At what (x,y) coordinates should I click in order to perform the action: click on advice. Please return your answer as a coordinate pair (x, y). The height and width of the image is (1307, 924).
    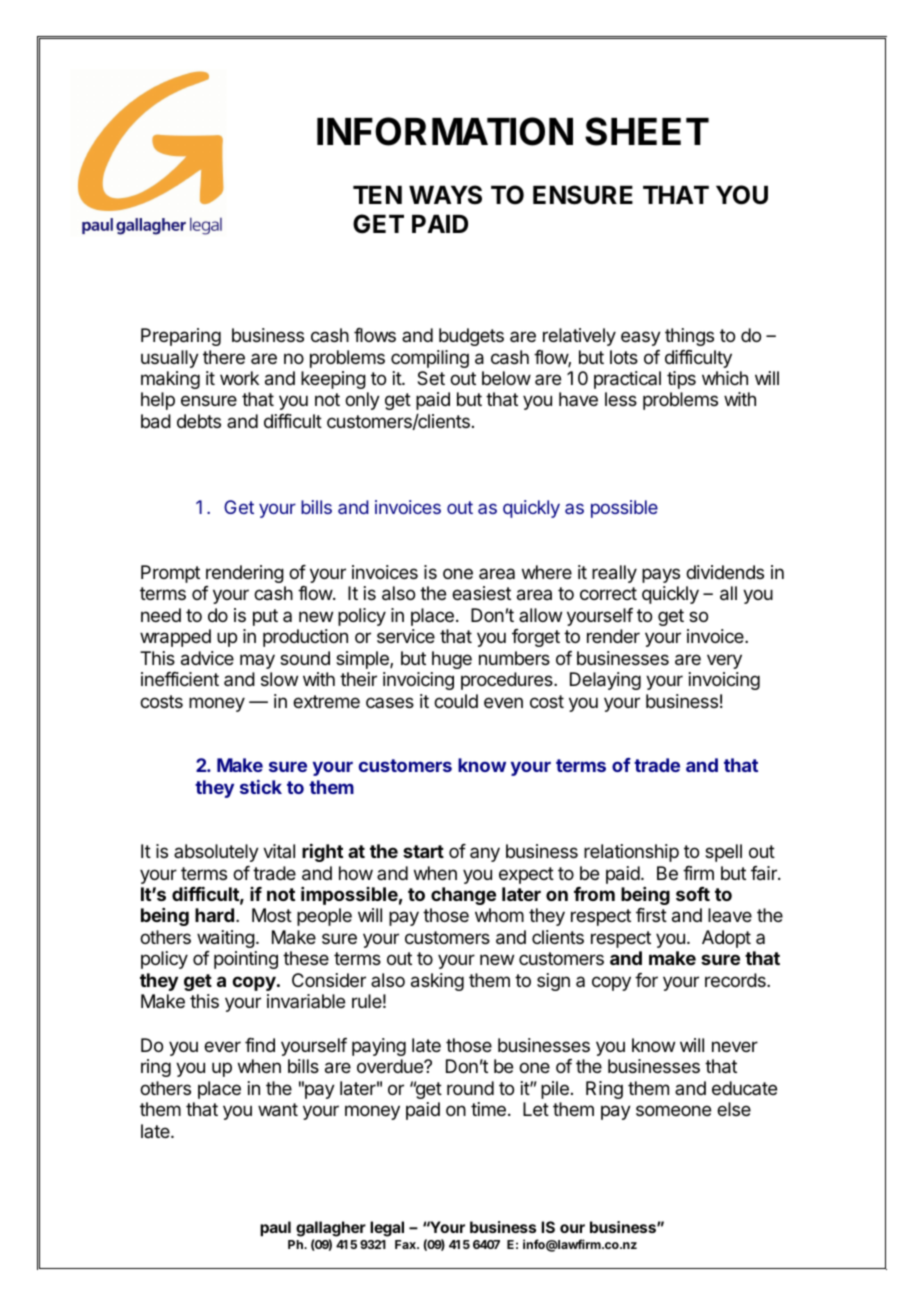
    Looking at the image, I should click on (207, 658).
